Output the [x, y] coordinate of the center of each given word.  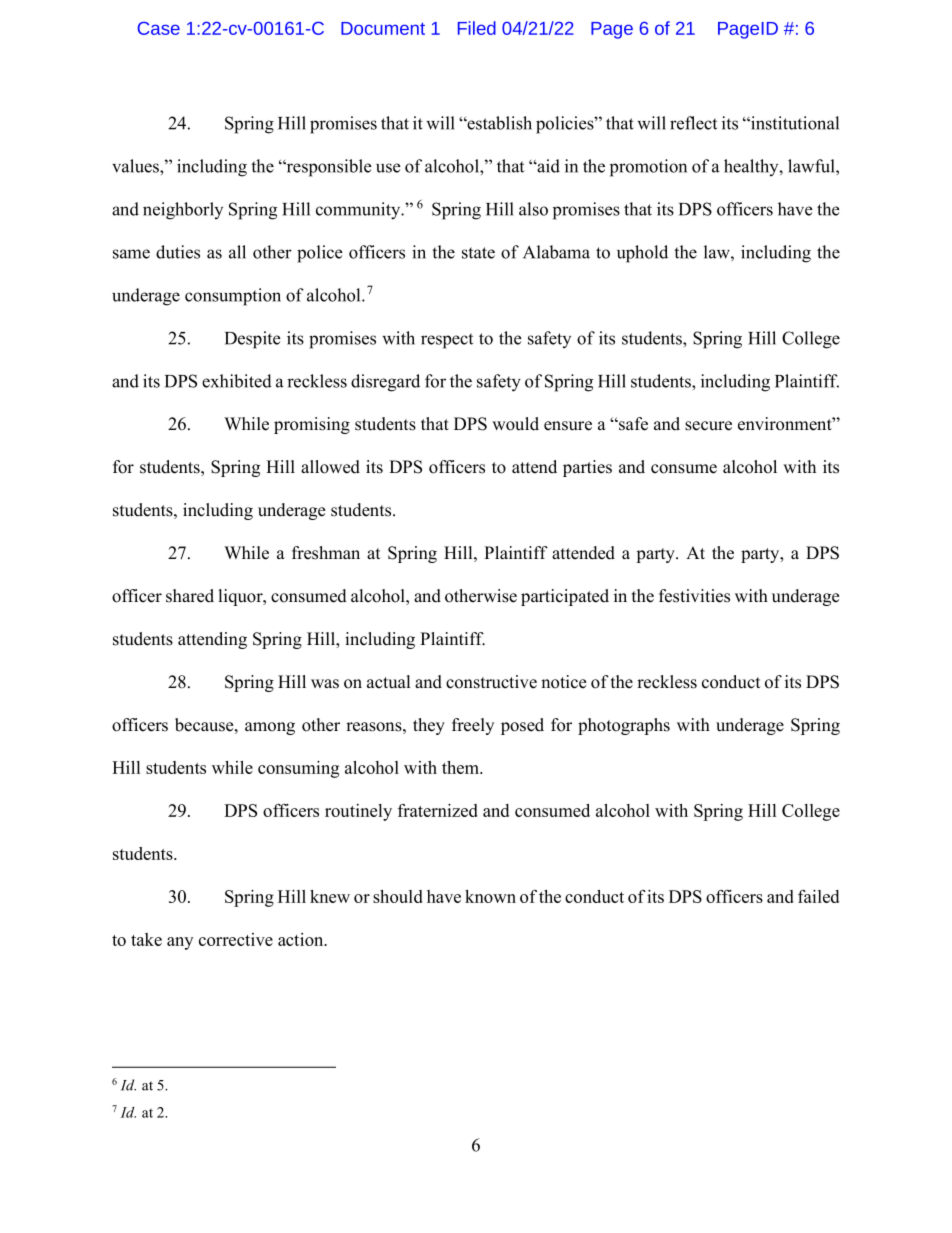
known [490, 896]
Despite [253, 340]
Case [158, 28]
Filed [477, 28]
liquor [242, 597]
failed [818, 896]
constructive [491, 682]
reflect [693, 123]
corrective [236, 939]
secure [708, 426]
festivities [694, 596]
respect [447, 341]
